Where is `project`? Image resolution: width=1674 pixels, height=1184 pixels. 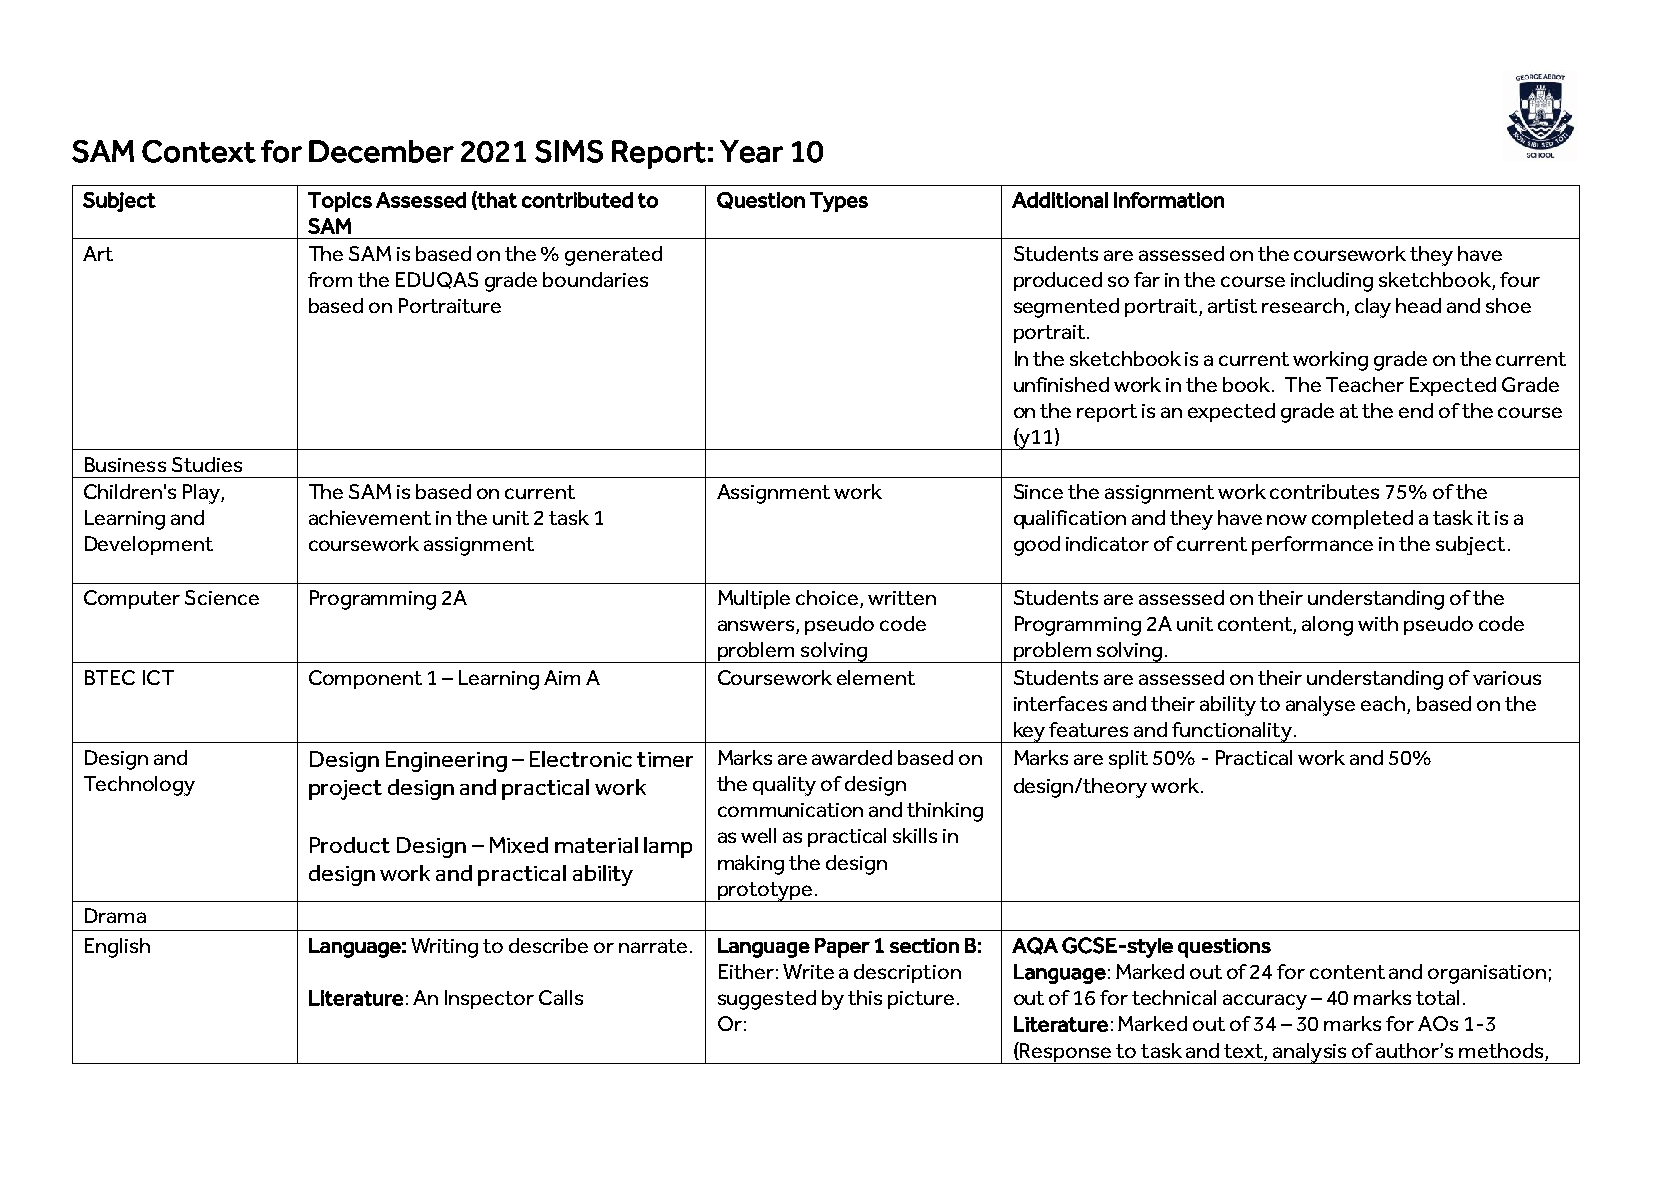 project is located at coordinates (345, 790).
